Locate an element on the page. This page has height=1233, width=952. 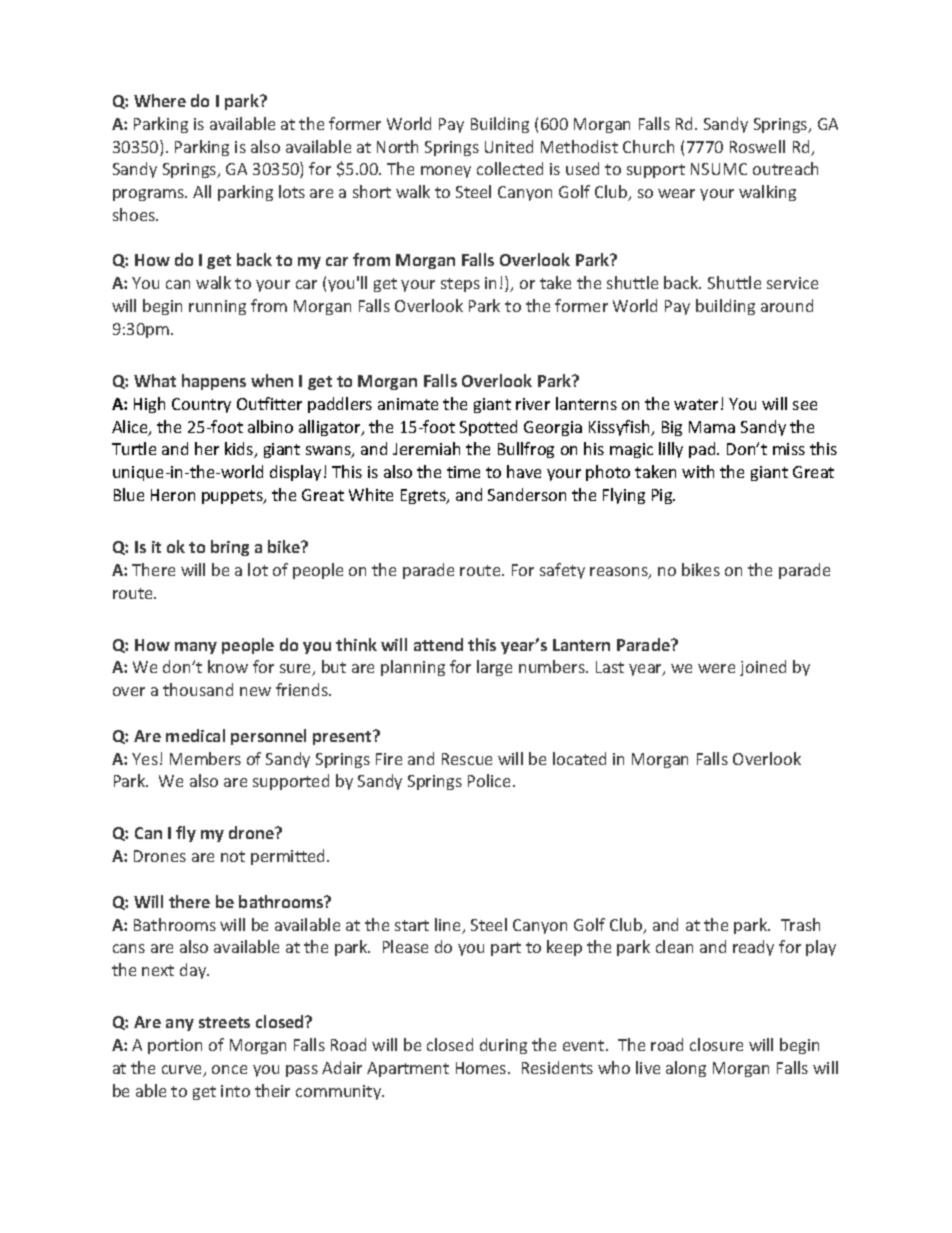
Roswell is located at coordinates (757, 146).
